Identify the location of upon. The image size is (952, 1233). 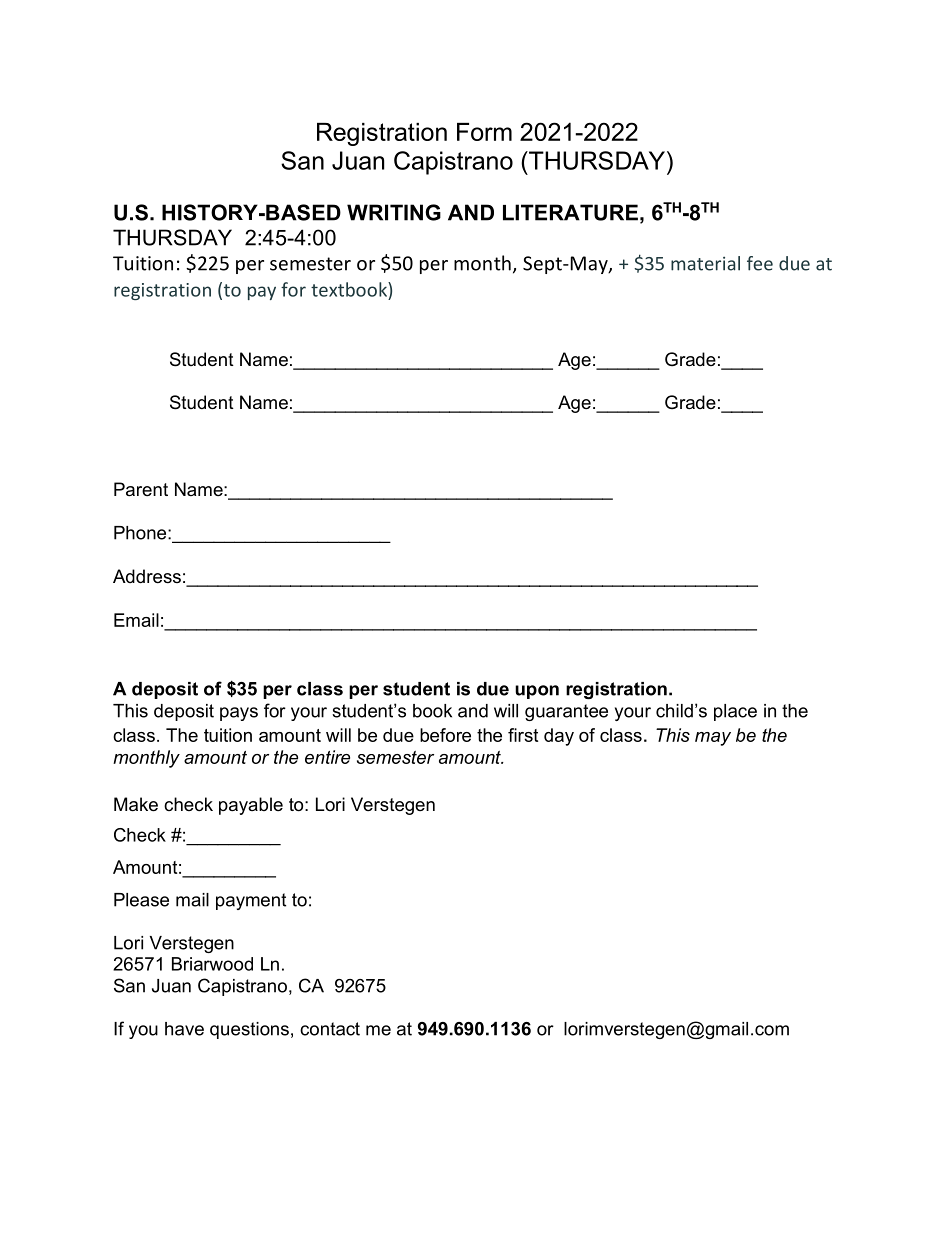
(537, 692).
